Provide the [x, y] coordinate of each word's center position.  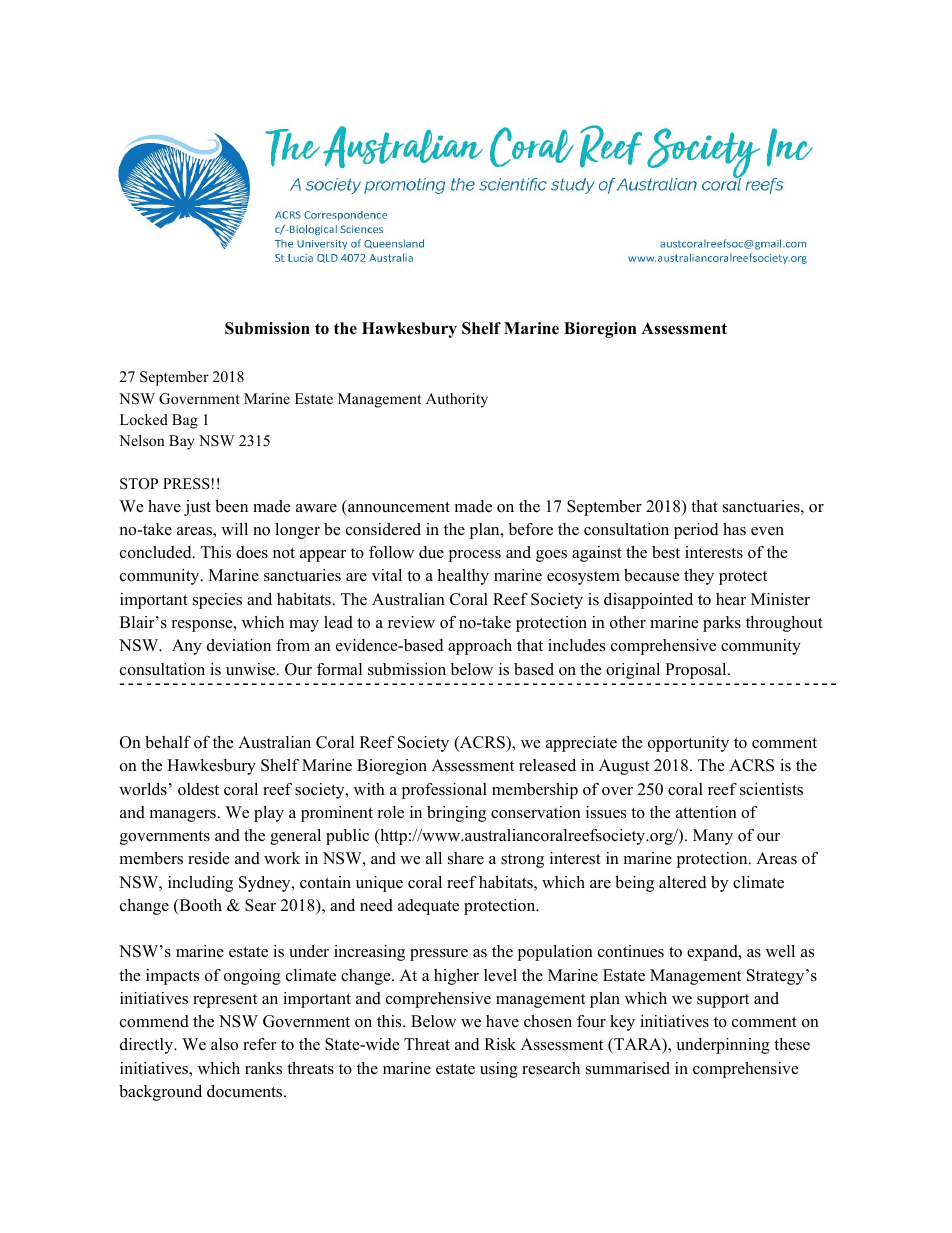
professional [444, 791]
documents [246, 1091]
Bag [185, 421]
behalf [168, 742]
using [499, 1070]
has [734, 529]
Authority [457, 400]
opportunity [688, 744]
